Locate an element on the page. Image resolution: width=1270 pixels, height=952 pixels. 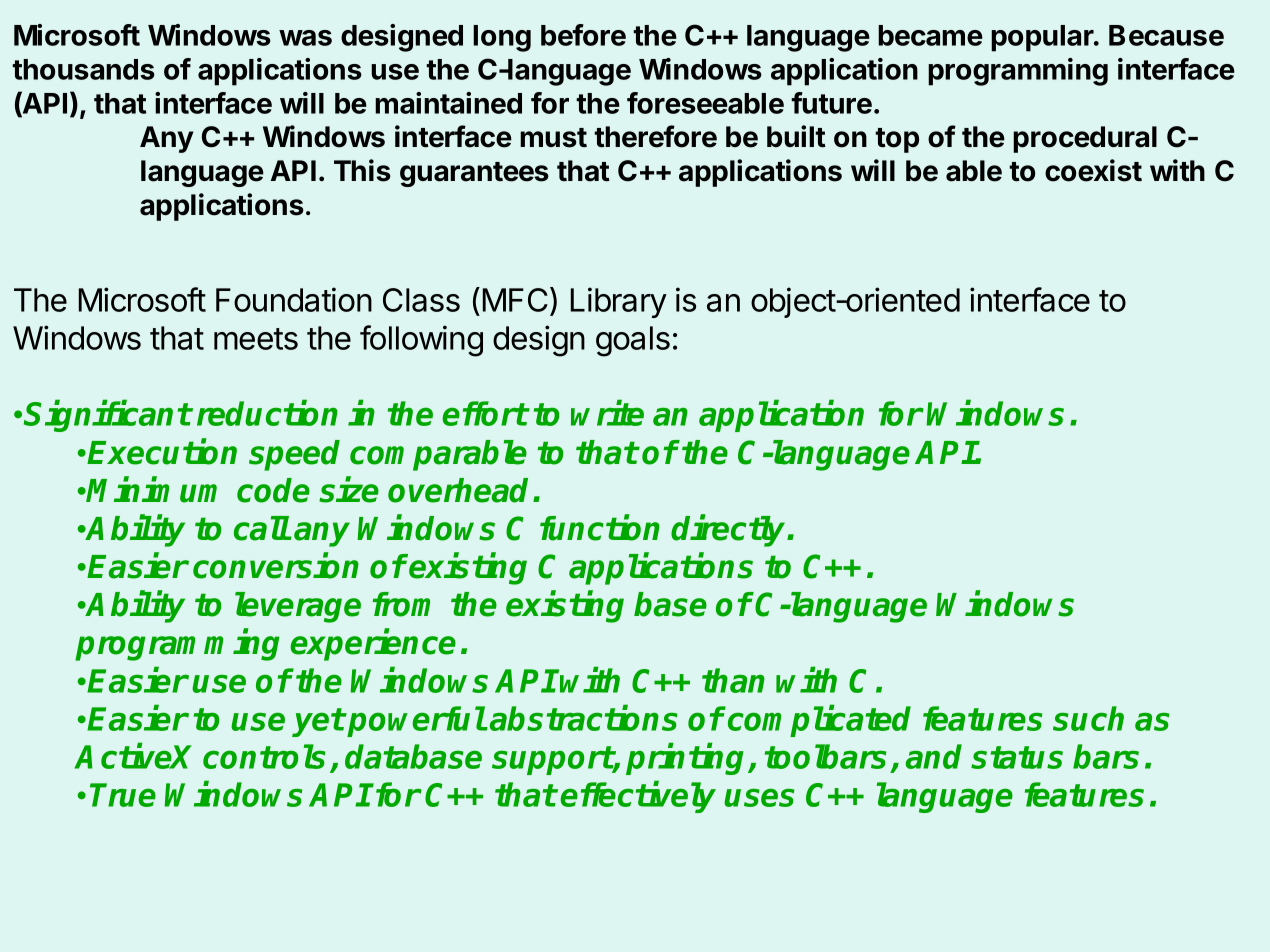
function is located at coordinates (600, 528).
